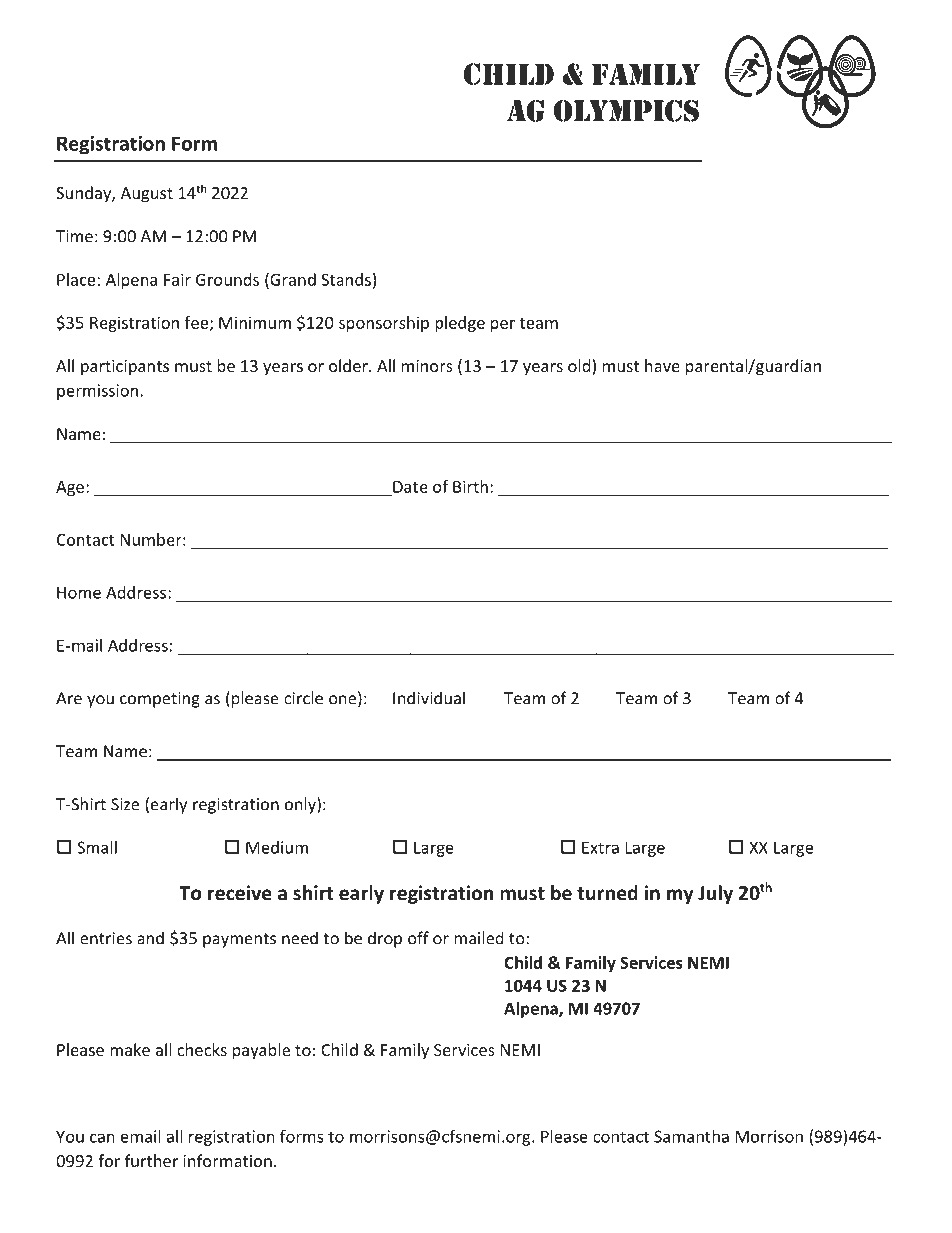  What do you see at coordinates (151, 1160) in the document?
I see `further` at bounding box center [151, 1160].
